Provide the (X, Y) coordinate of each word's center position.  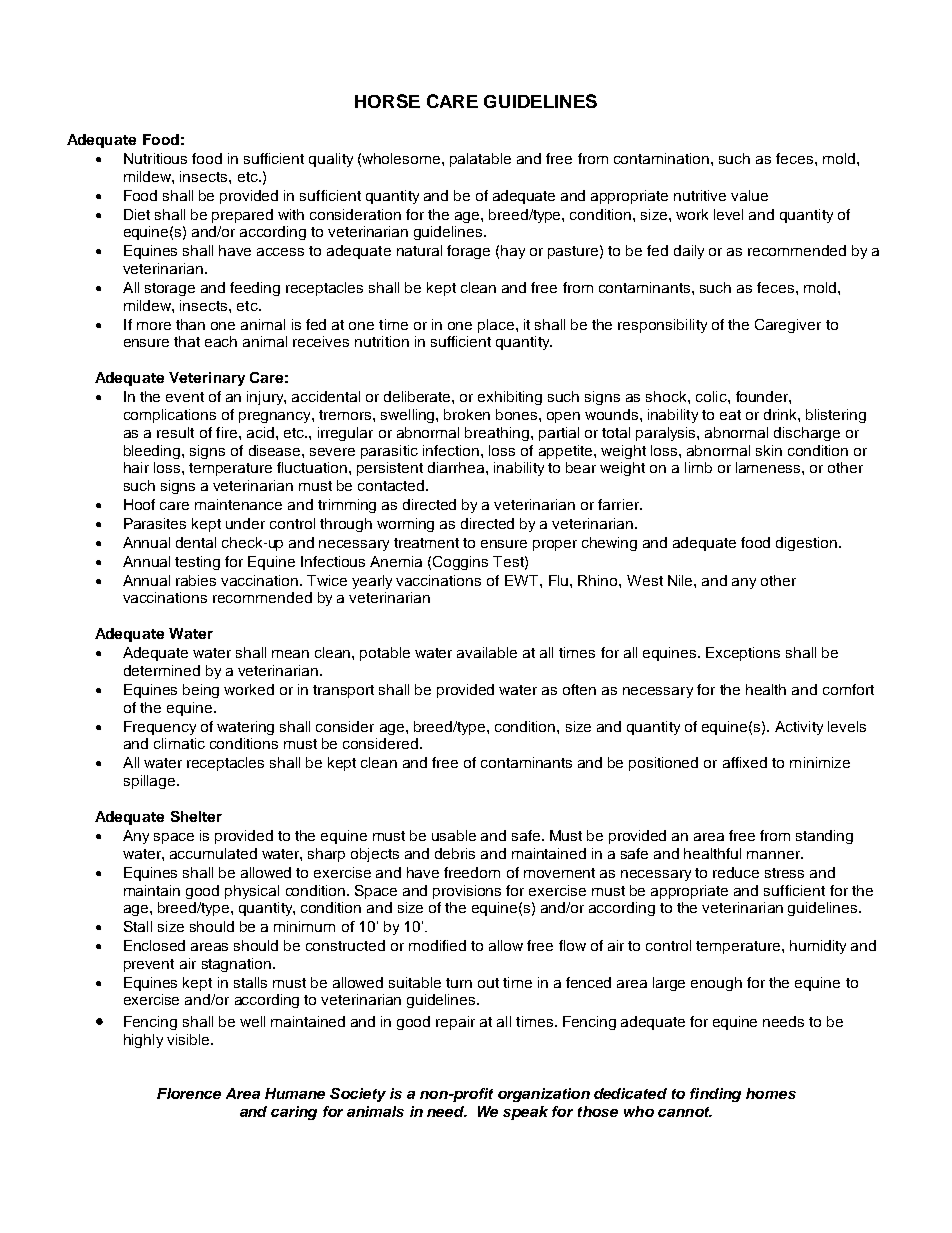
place (496, 326)
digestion (806, 544)
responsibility (662, 326)
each (221, 341)
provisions (467, 892)
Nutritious (155, 158)
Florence (189, 1093)
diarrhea (457, 467)
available (487, 652)
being (201, 691)
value (749, 195)
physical (252, 892)
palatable (480, 160)
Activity (799, 728)
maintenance (238, 504)
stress (784, 873)
